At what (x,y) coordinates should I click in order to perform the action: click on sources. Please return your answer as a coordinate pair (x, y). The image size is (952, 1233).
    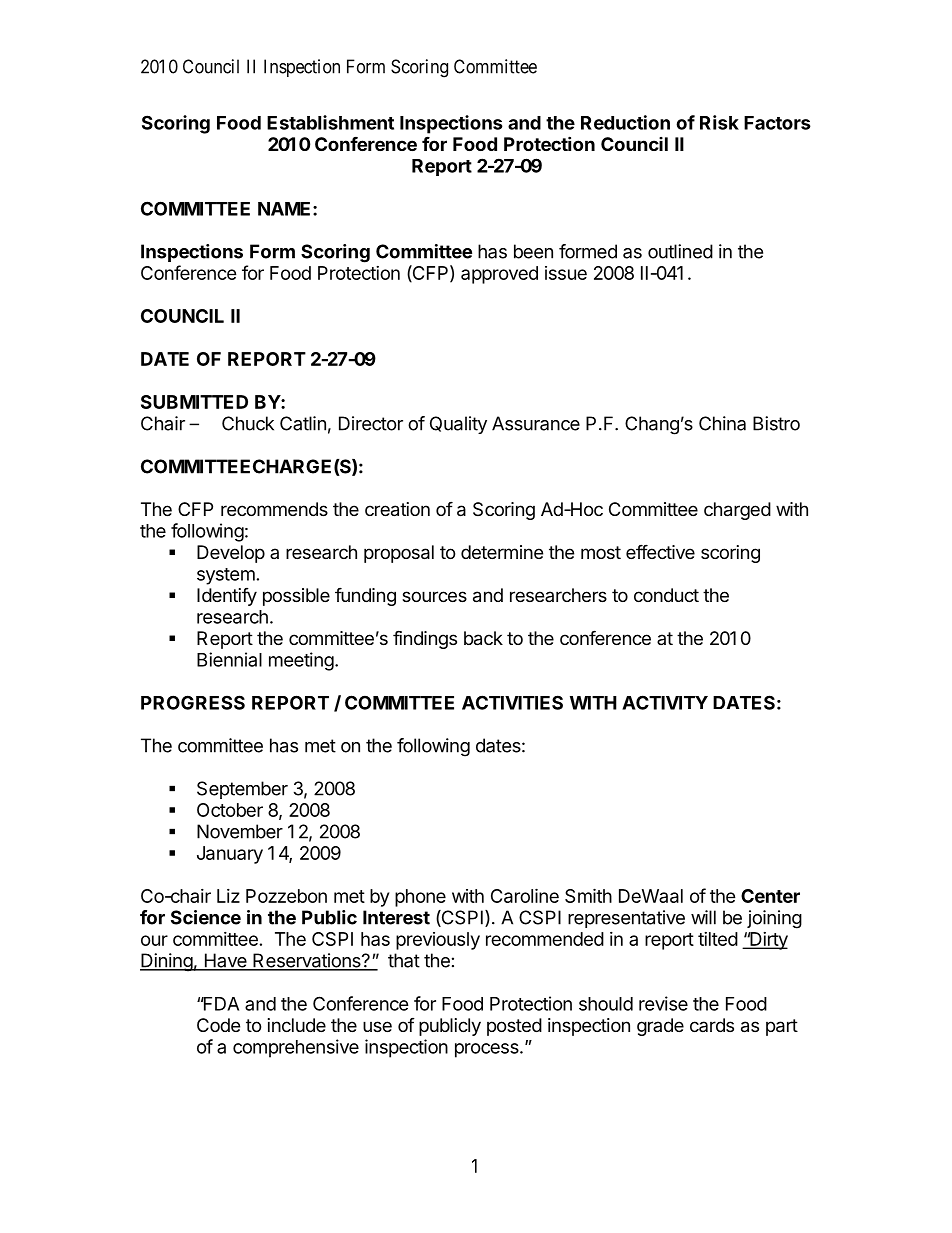
    Looking at the image, I should click on (434, 596).
